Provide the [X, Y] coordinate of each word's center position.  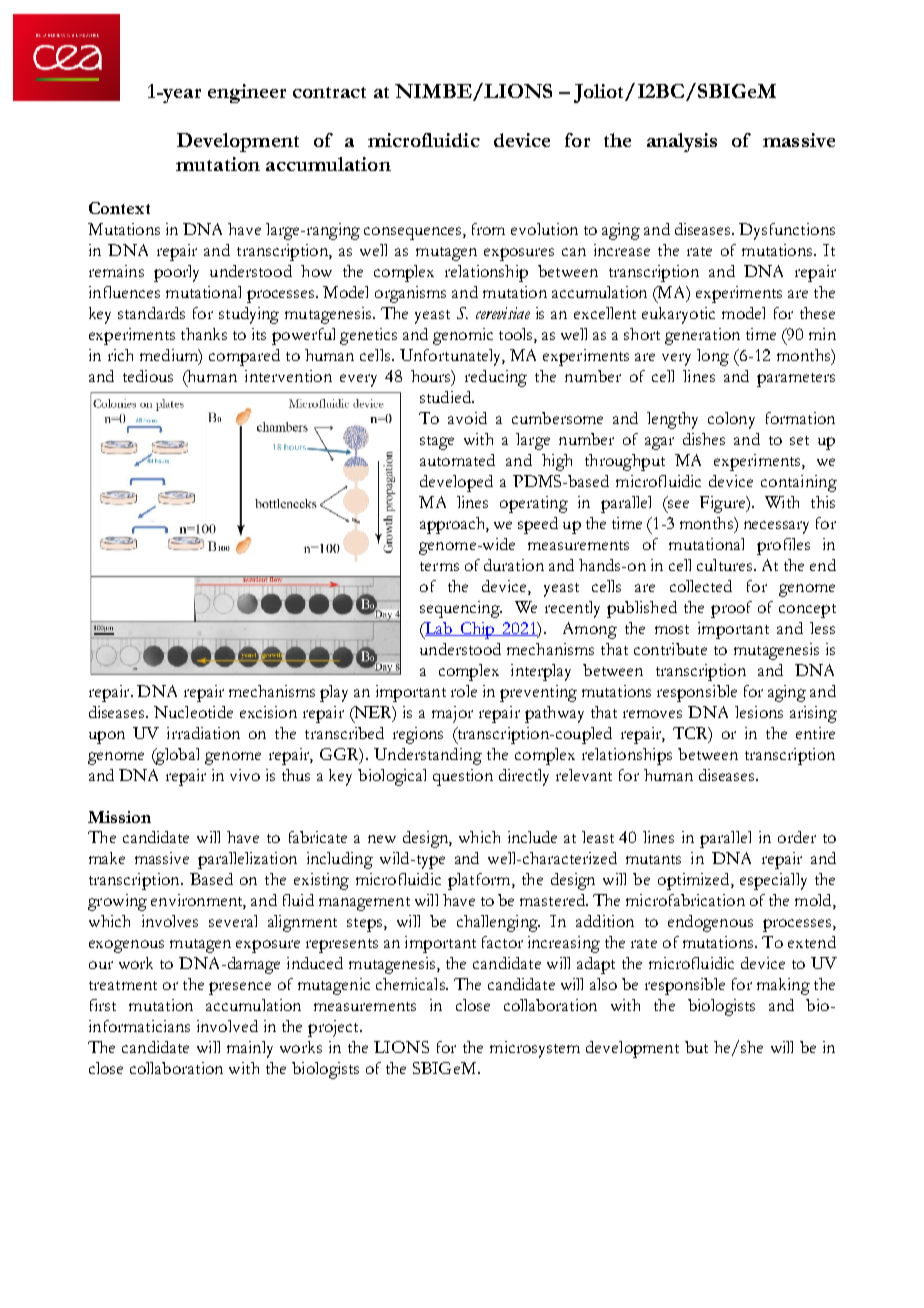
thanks [204, 334]
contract [329, 92]
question [463, 777]
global [176, 756]
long [713, 357]
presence [240, 988]
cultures [724, 565]
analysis [682, 142]
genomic [463, 336]
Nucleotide [193, 712]
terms [439, 566]
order [797, 837]
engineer [247, 93]
